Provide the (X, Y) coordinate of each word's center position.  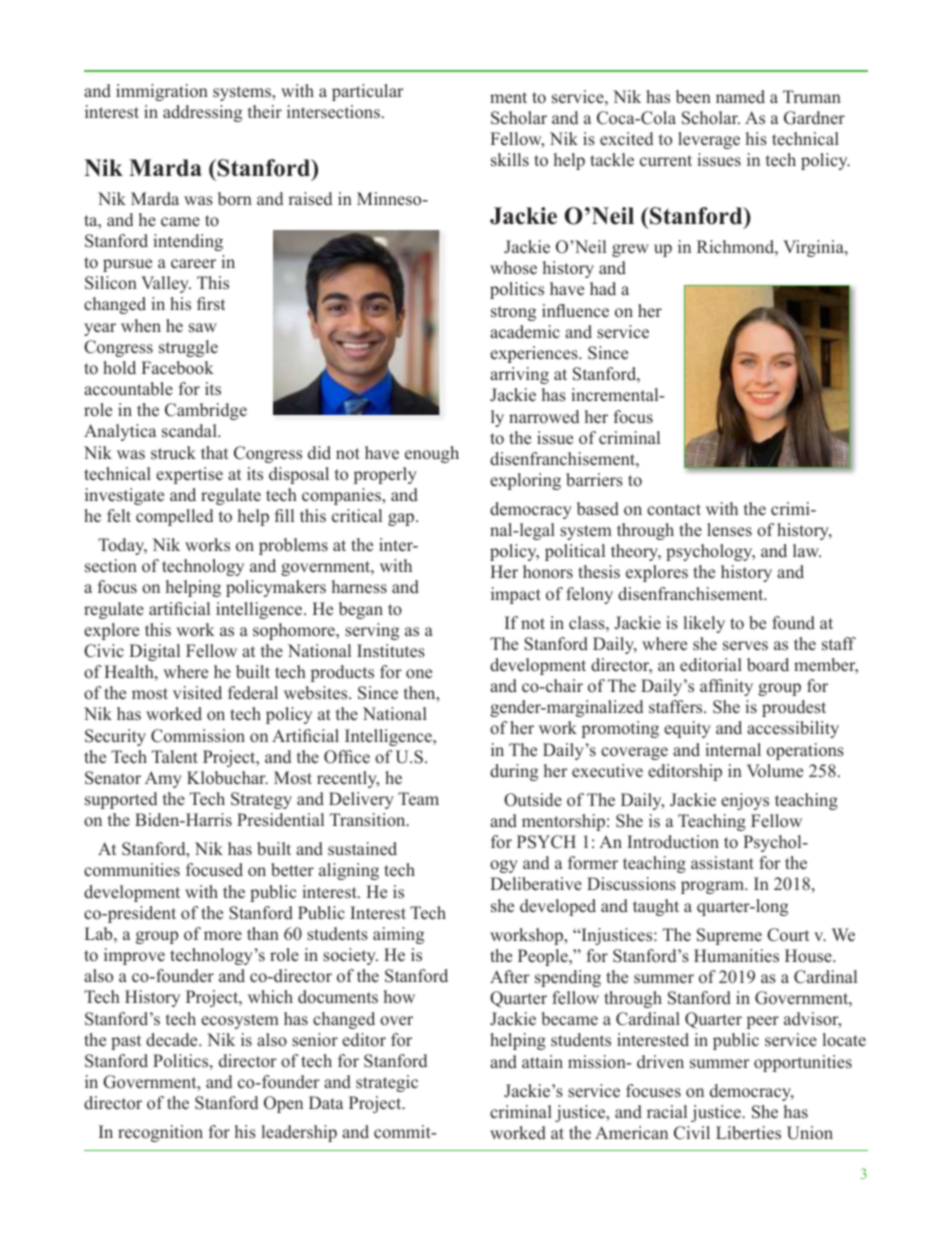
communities (132, 870)
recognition (160, 1133)
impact (516, 595)
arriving (519, 375)
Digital (154, 652)
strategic (387, 1083)
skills (510, 160)
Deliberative (536, 884)
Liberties (748, 1133)
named (740, 97)
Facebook (177, 368)
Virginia (814, 248)
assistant (722, 863)
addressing (202, 113)
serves (745, 646)
